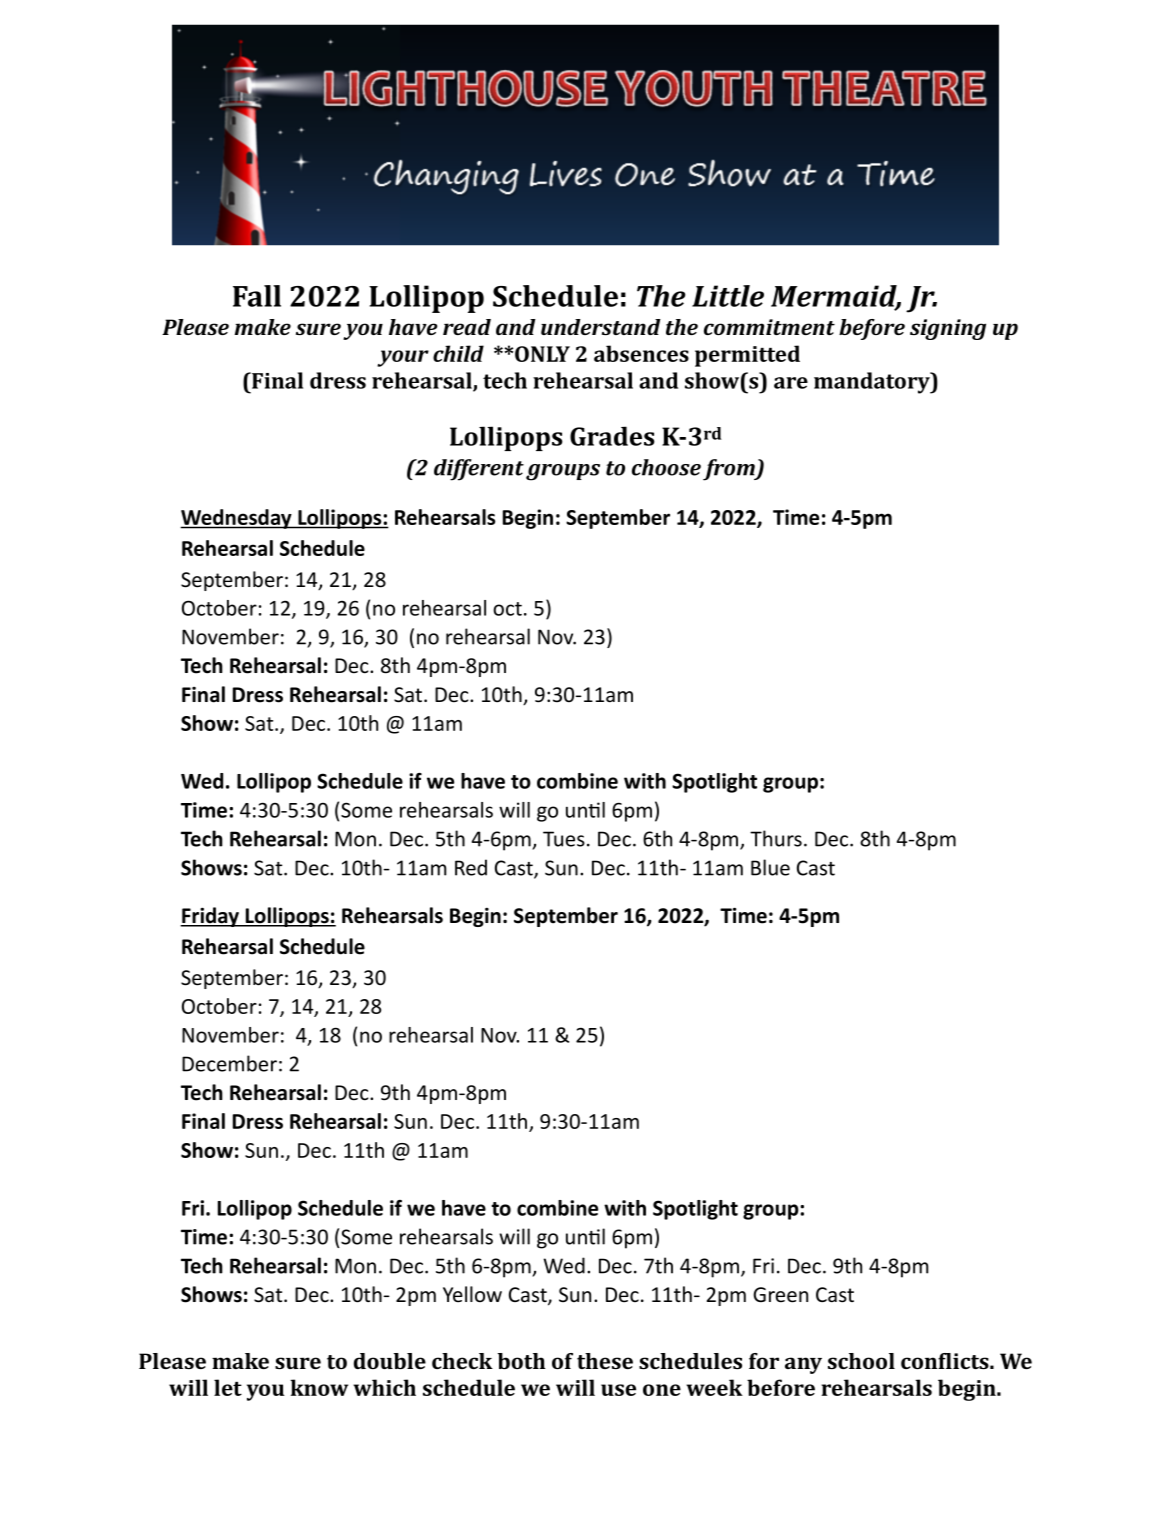  What do you see at coordinates (605, 1361) in the screenshot?
I see `these` at bounding box center [605, 1361].
